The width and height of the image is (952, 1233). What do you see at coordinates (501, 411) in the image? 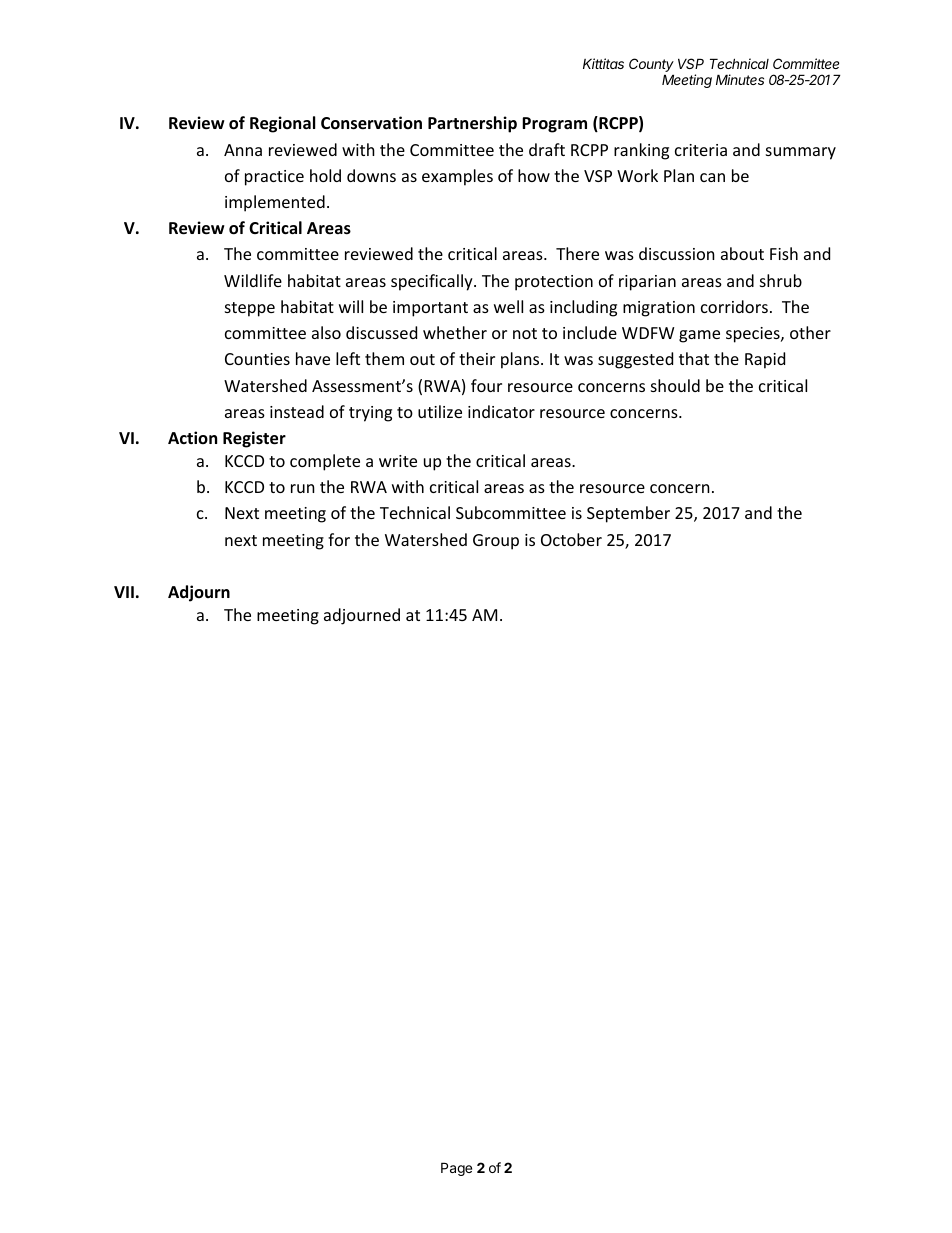
I see `indicator` at bounding box center [501, 411].
